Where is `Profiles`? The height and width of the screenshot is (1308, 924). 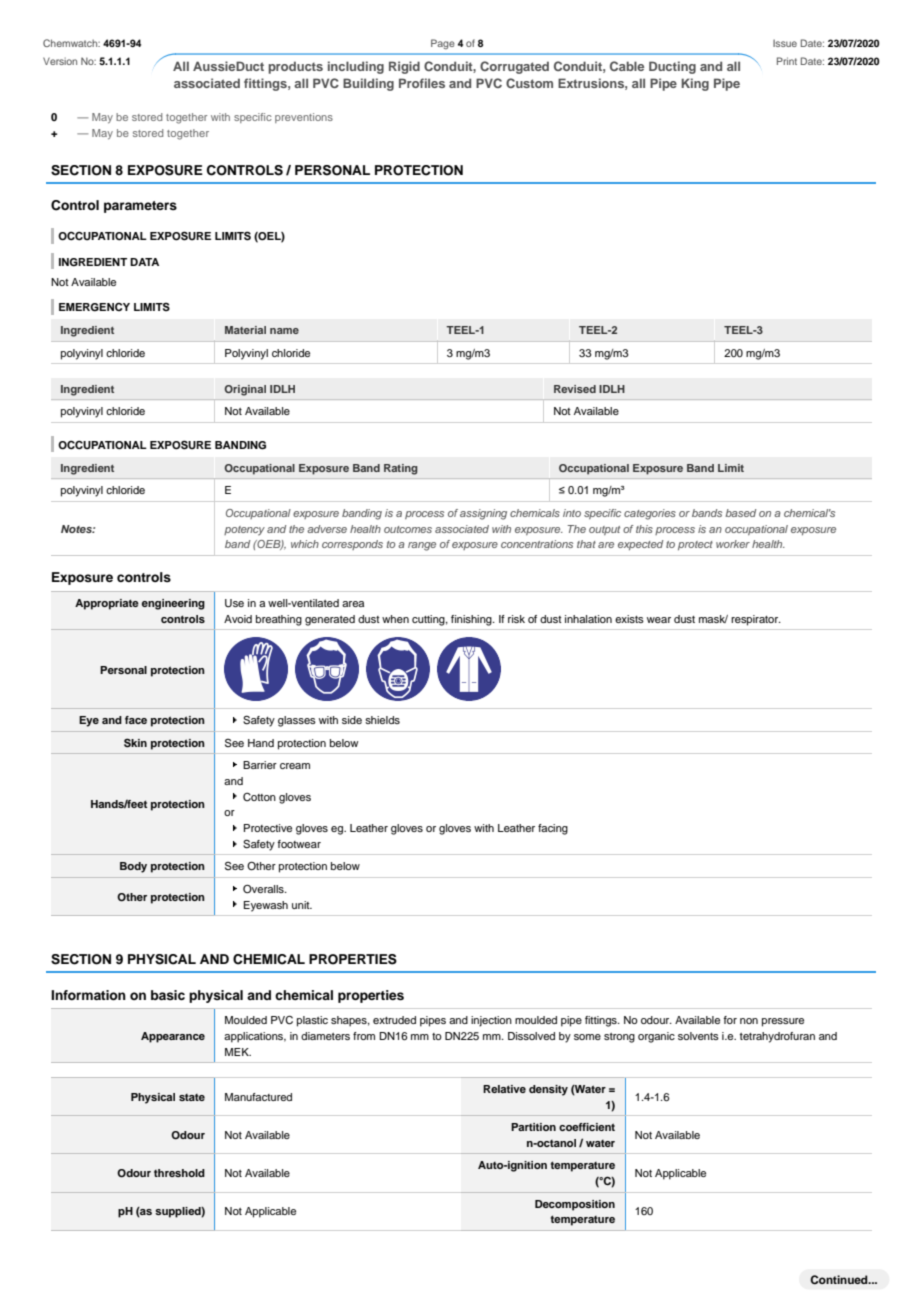 Profiles is located at coordinates (422, 83).
